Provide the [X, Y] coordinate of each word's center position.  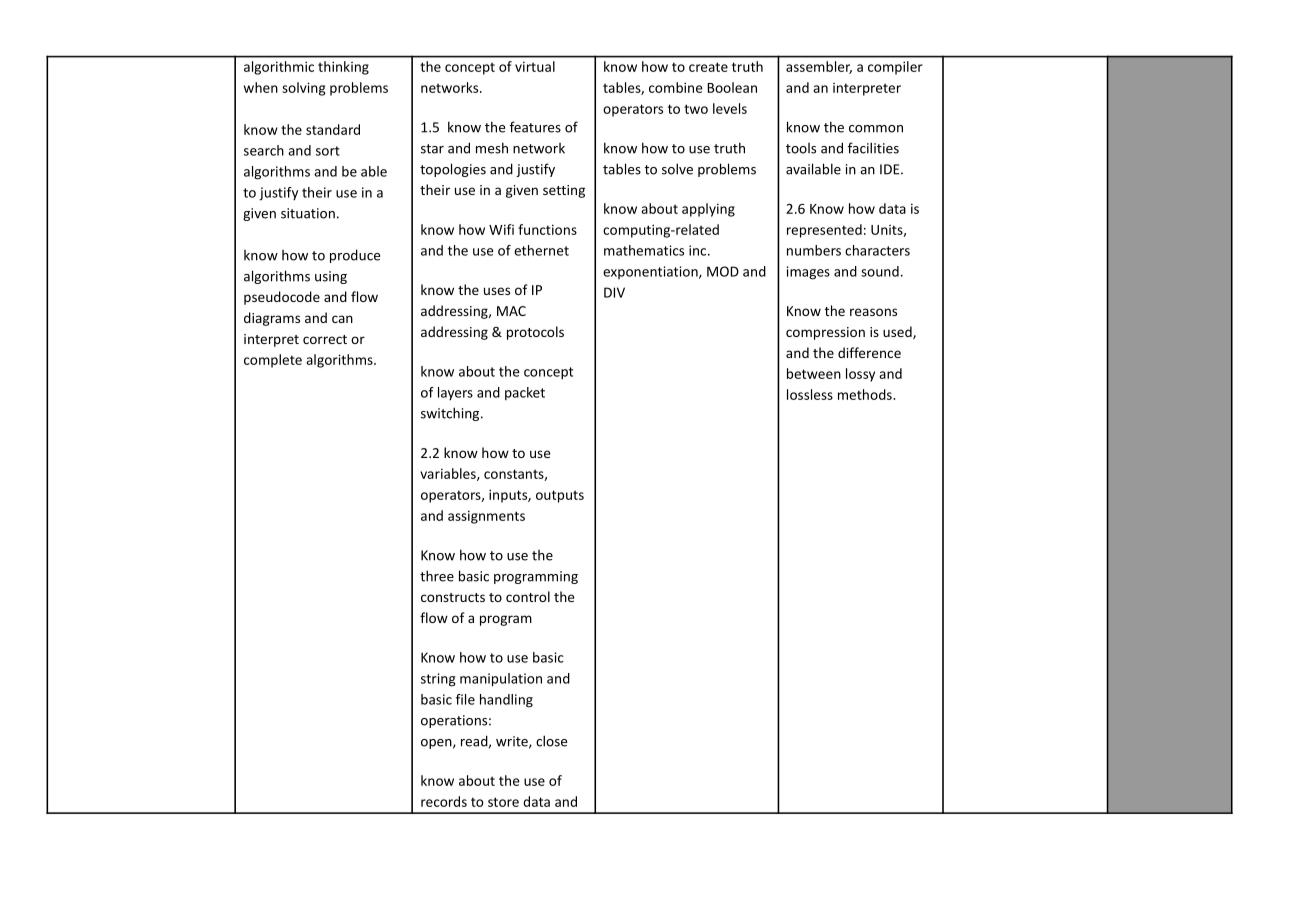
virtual [535, 66]
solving [304, 89]
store [503, 802]
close [551, 741]
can [342, 319]
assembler [819, 67]
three [437, 576]
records [444, 801]
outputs [560, 496]
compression [825, 333]
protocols [535, 333]
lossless [810, 394]
